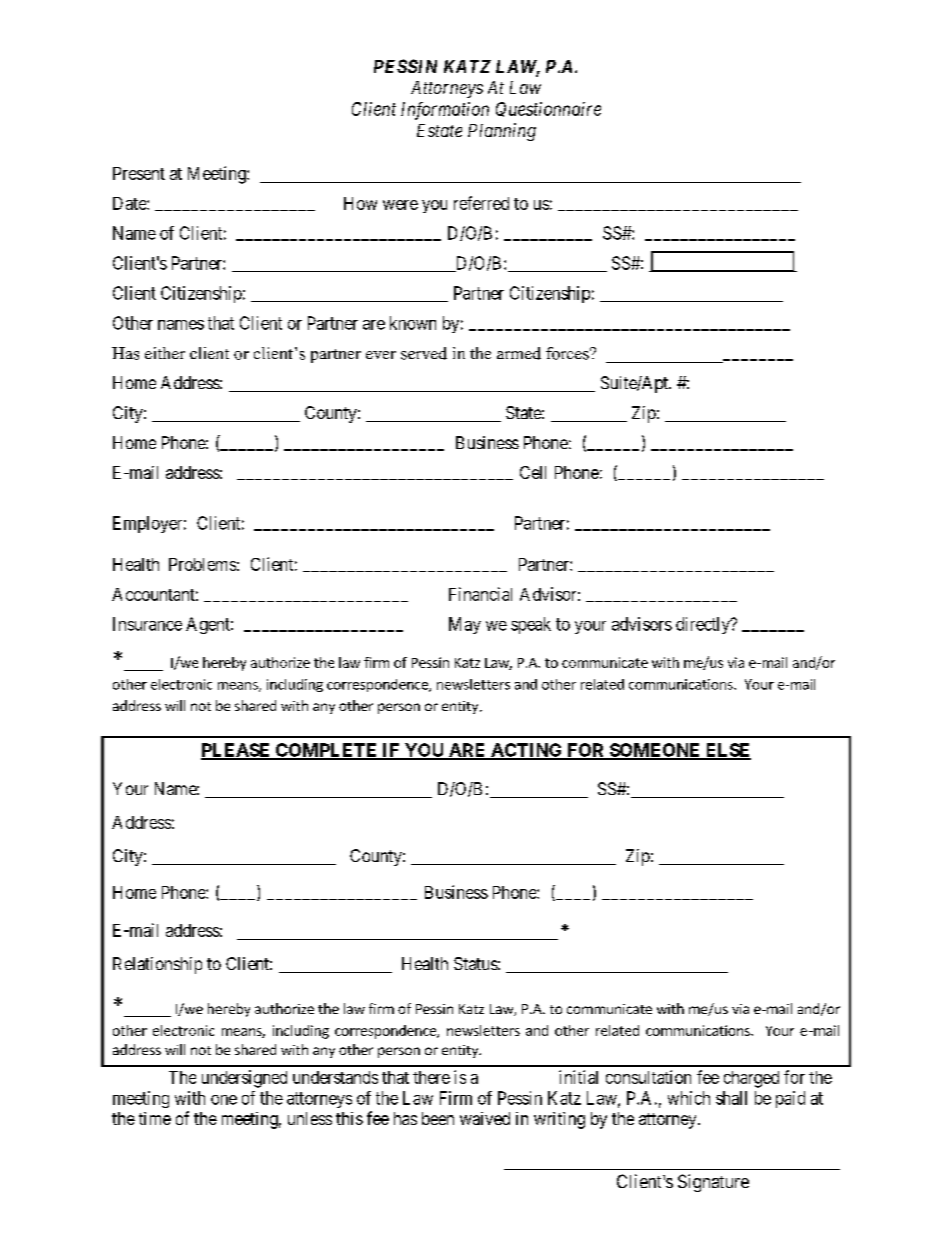  What do you see at coordinates (445, 111) in the screenshot?
I see `Information` at bounding box center [445, 111].
